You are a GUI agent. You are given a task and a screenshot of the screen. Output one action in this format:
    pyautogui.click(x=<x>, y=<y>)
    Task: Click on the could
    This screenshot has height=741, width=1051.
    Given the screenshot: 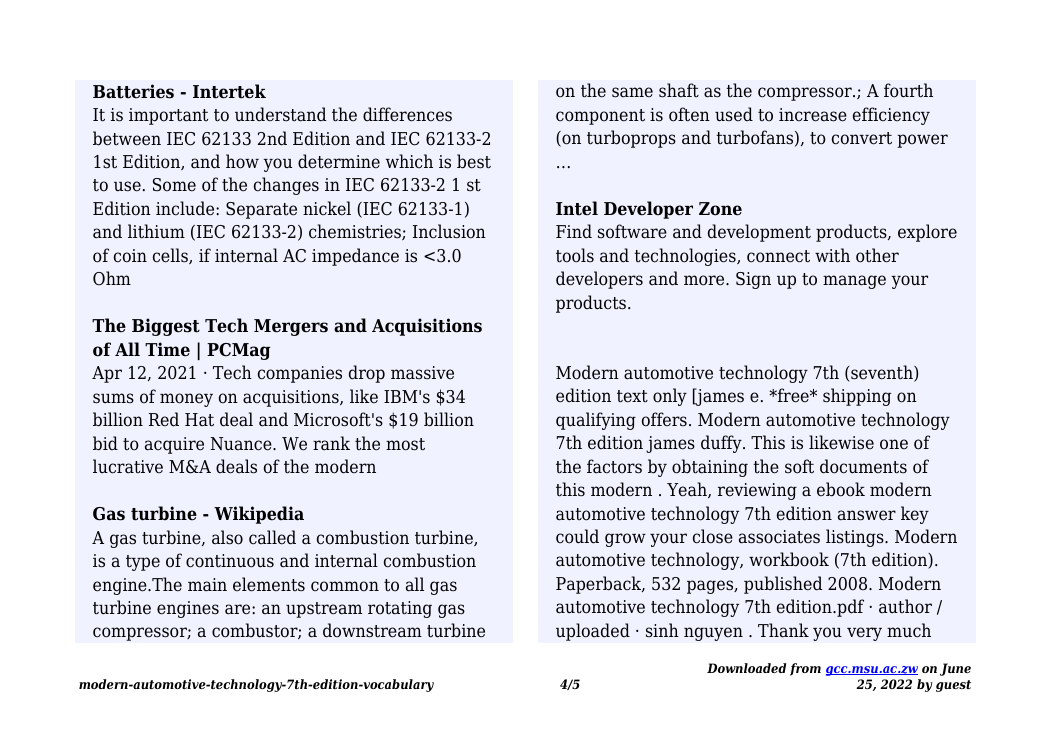 What is the action you would take?
    pyautogui.click(x=577, y=536)
